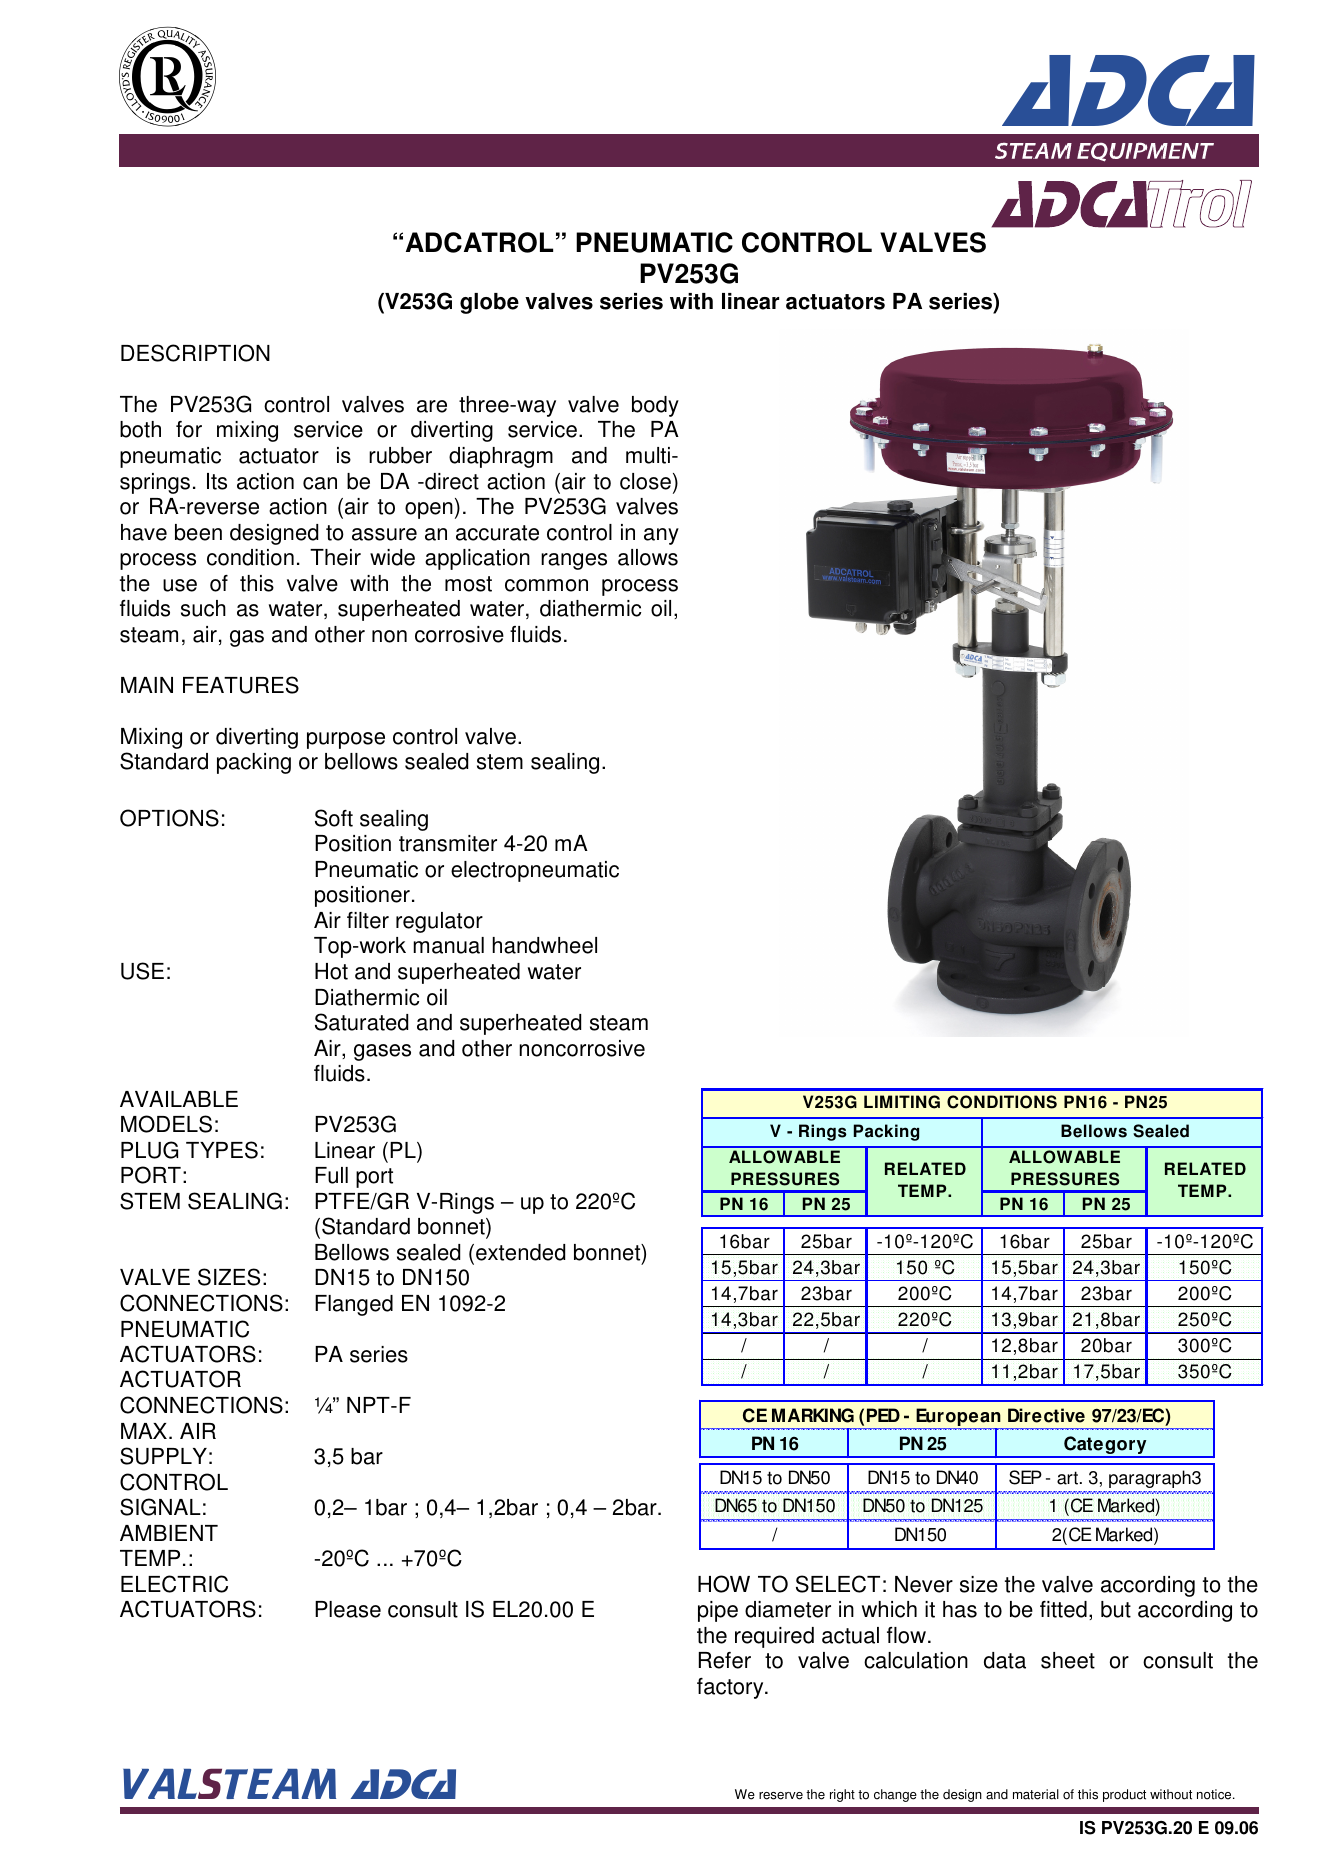 This screenshot has height=1870, width=1321. What do you see at coordinates (331, 971) in the screenshot?
I see `Hot` at bounding box center [331, 971].
